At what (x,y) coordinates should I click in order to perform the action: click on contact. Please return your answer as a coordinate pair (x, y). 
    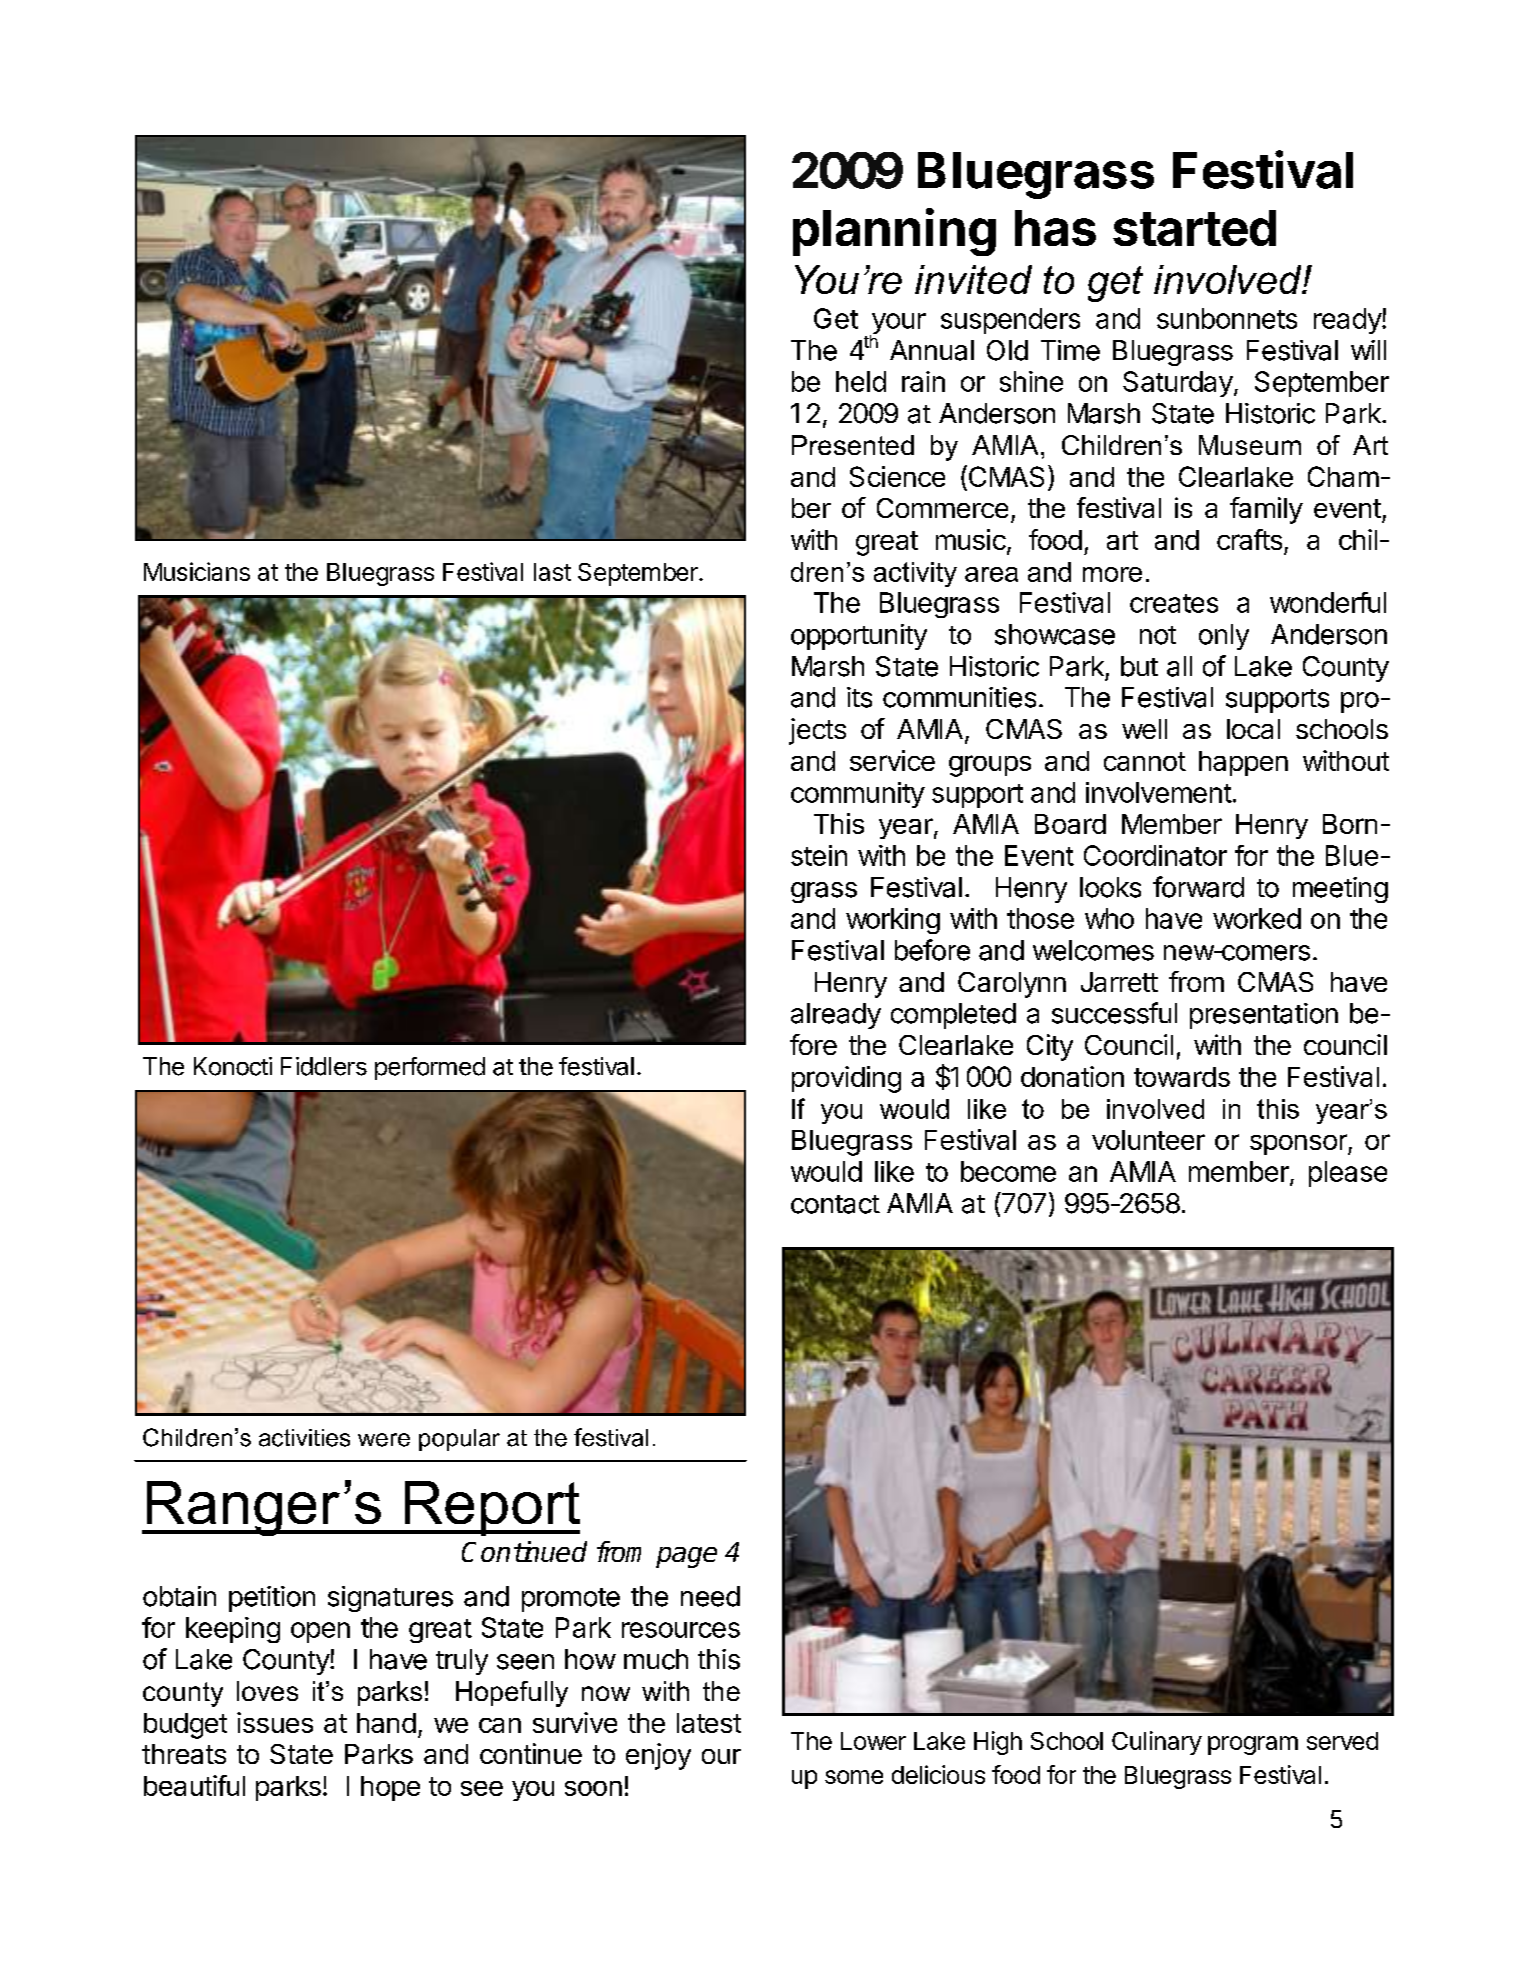
    Looking at the image, I should click on (835, 1204).
